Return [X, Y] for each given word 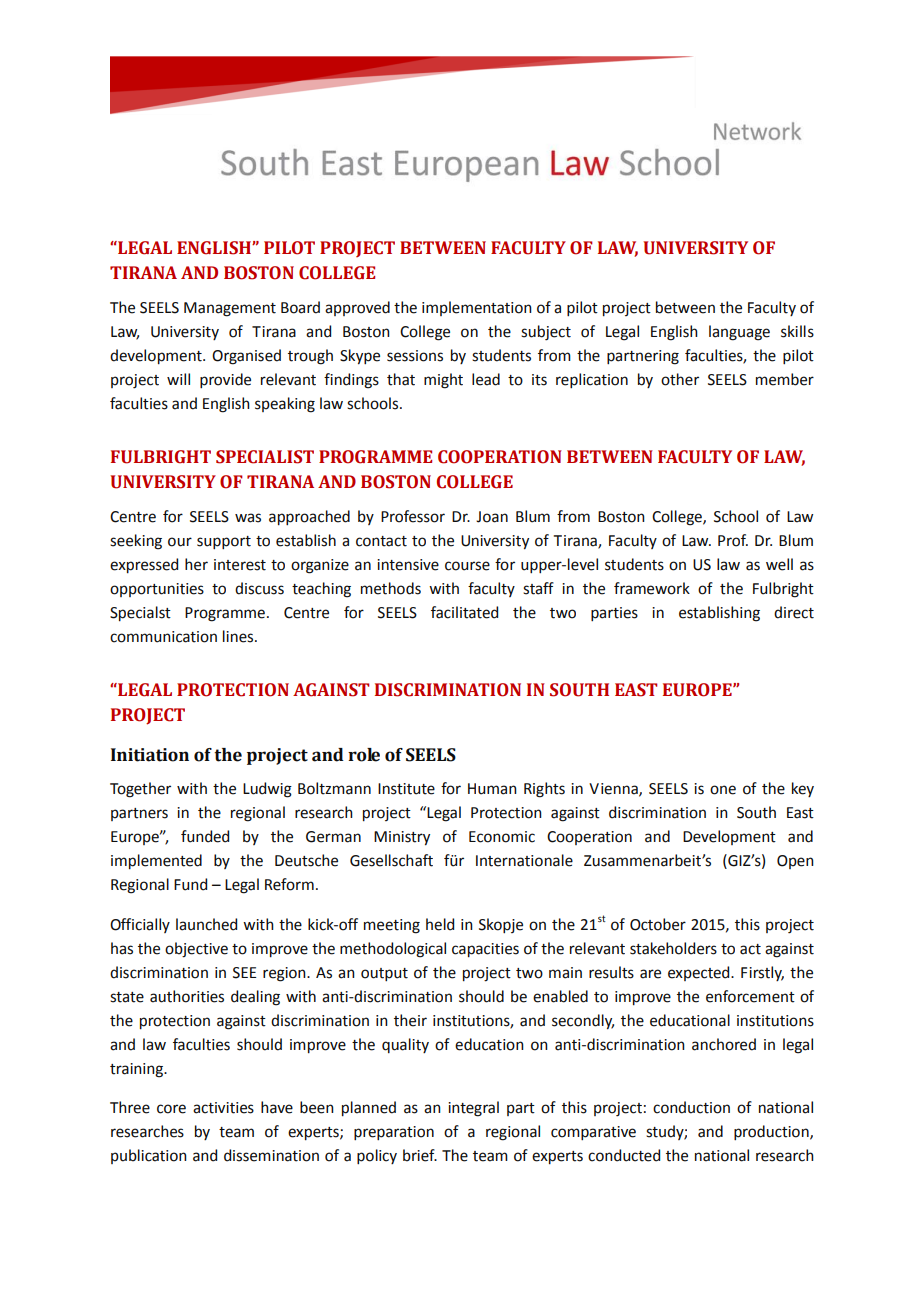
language [739, 333]
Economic [502, 837]
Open [795, 862]
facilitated [464, 612]
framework [652, 588]
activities [223, 1108]
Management [230, 309]
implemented [156, 861]
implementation [477, 308]
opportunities [157, 590]
